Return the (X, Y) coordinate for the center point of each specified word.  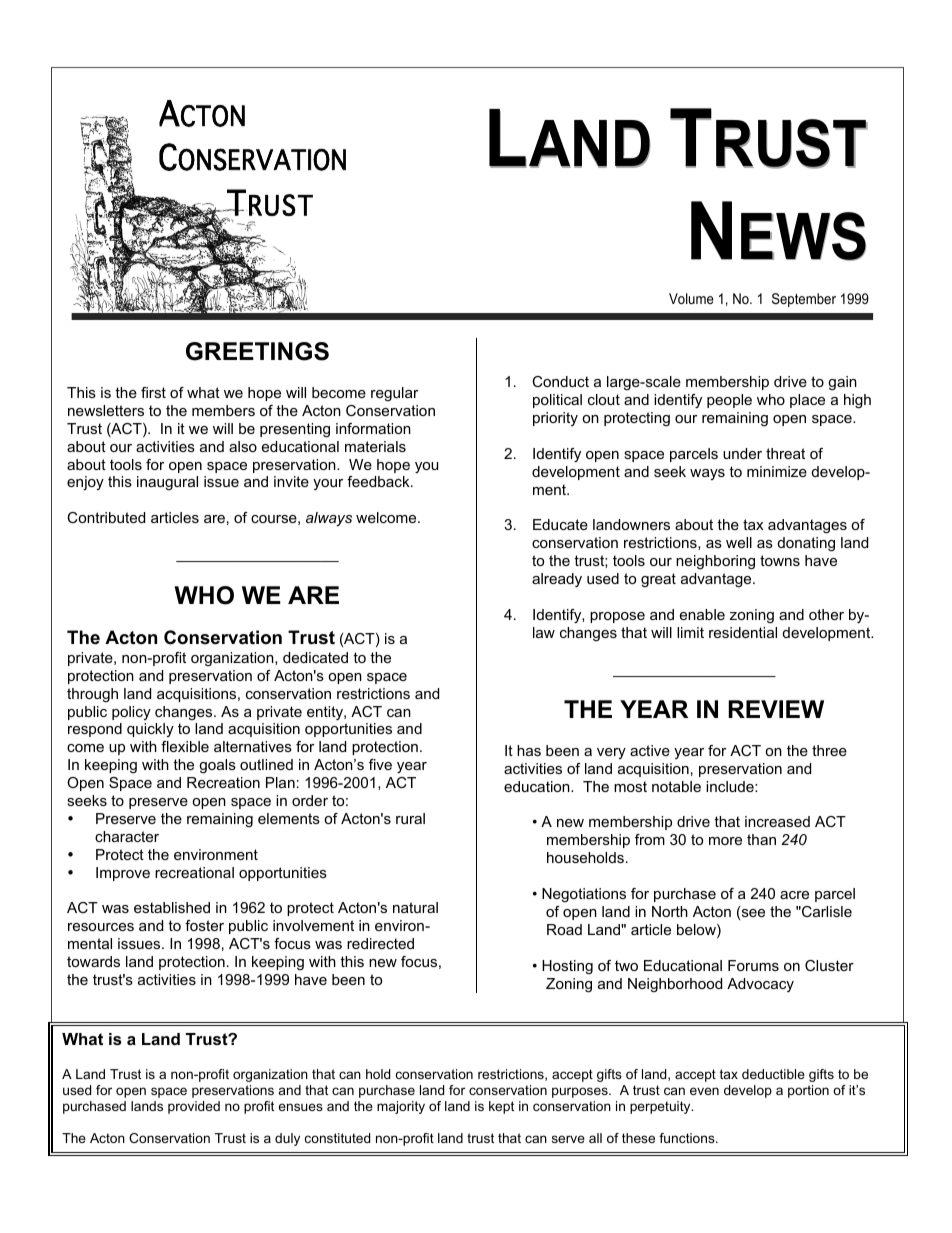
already (557, 580)
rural (410, 818)
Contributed (106, 517)
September (804, 300)
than (761, 839)
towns (780, 560)
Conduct (560, 381)
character (127, 836)
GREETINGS (257, 351)
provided (194, 1107)
